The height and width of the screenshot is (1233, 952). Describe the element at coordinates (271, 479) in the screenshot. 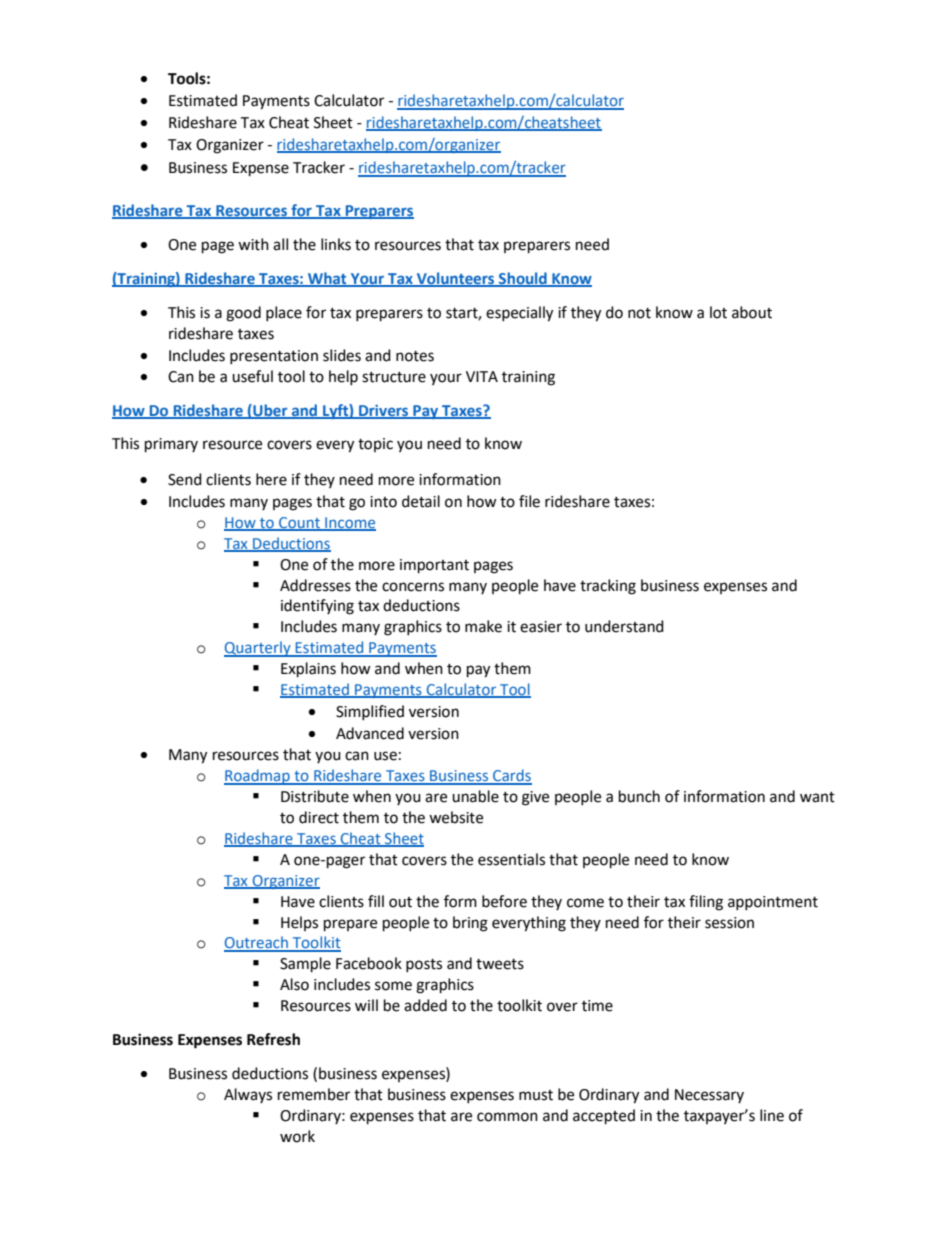

I see `here` at that location.
